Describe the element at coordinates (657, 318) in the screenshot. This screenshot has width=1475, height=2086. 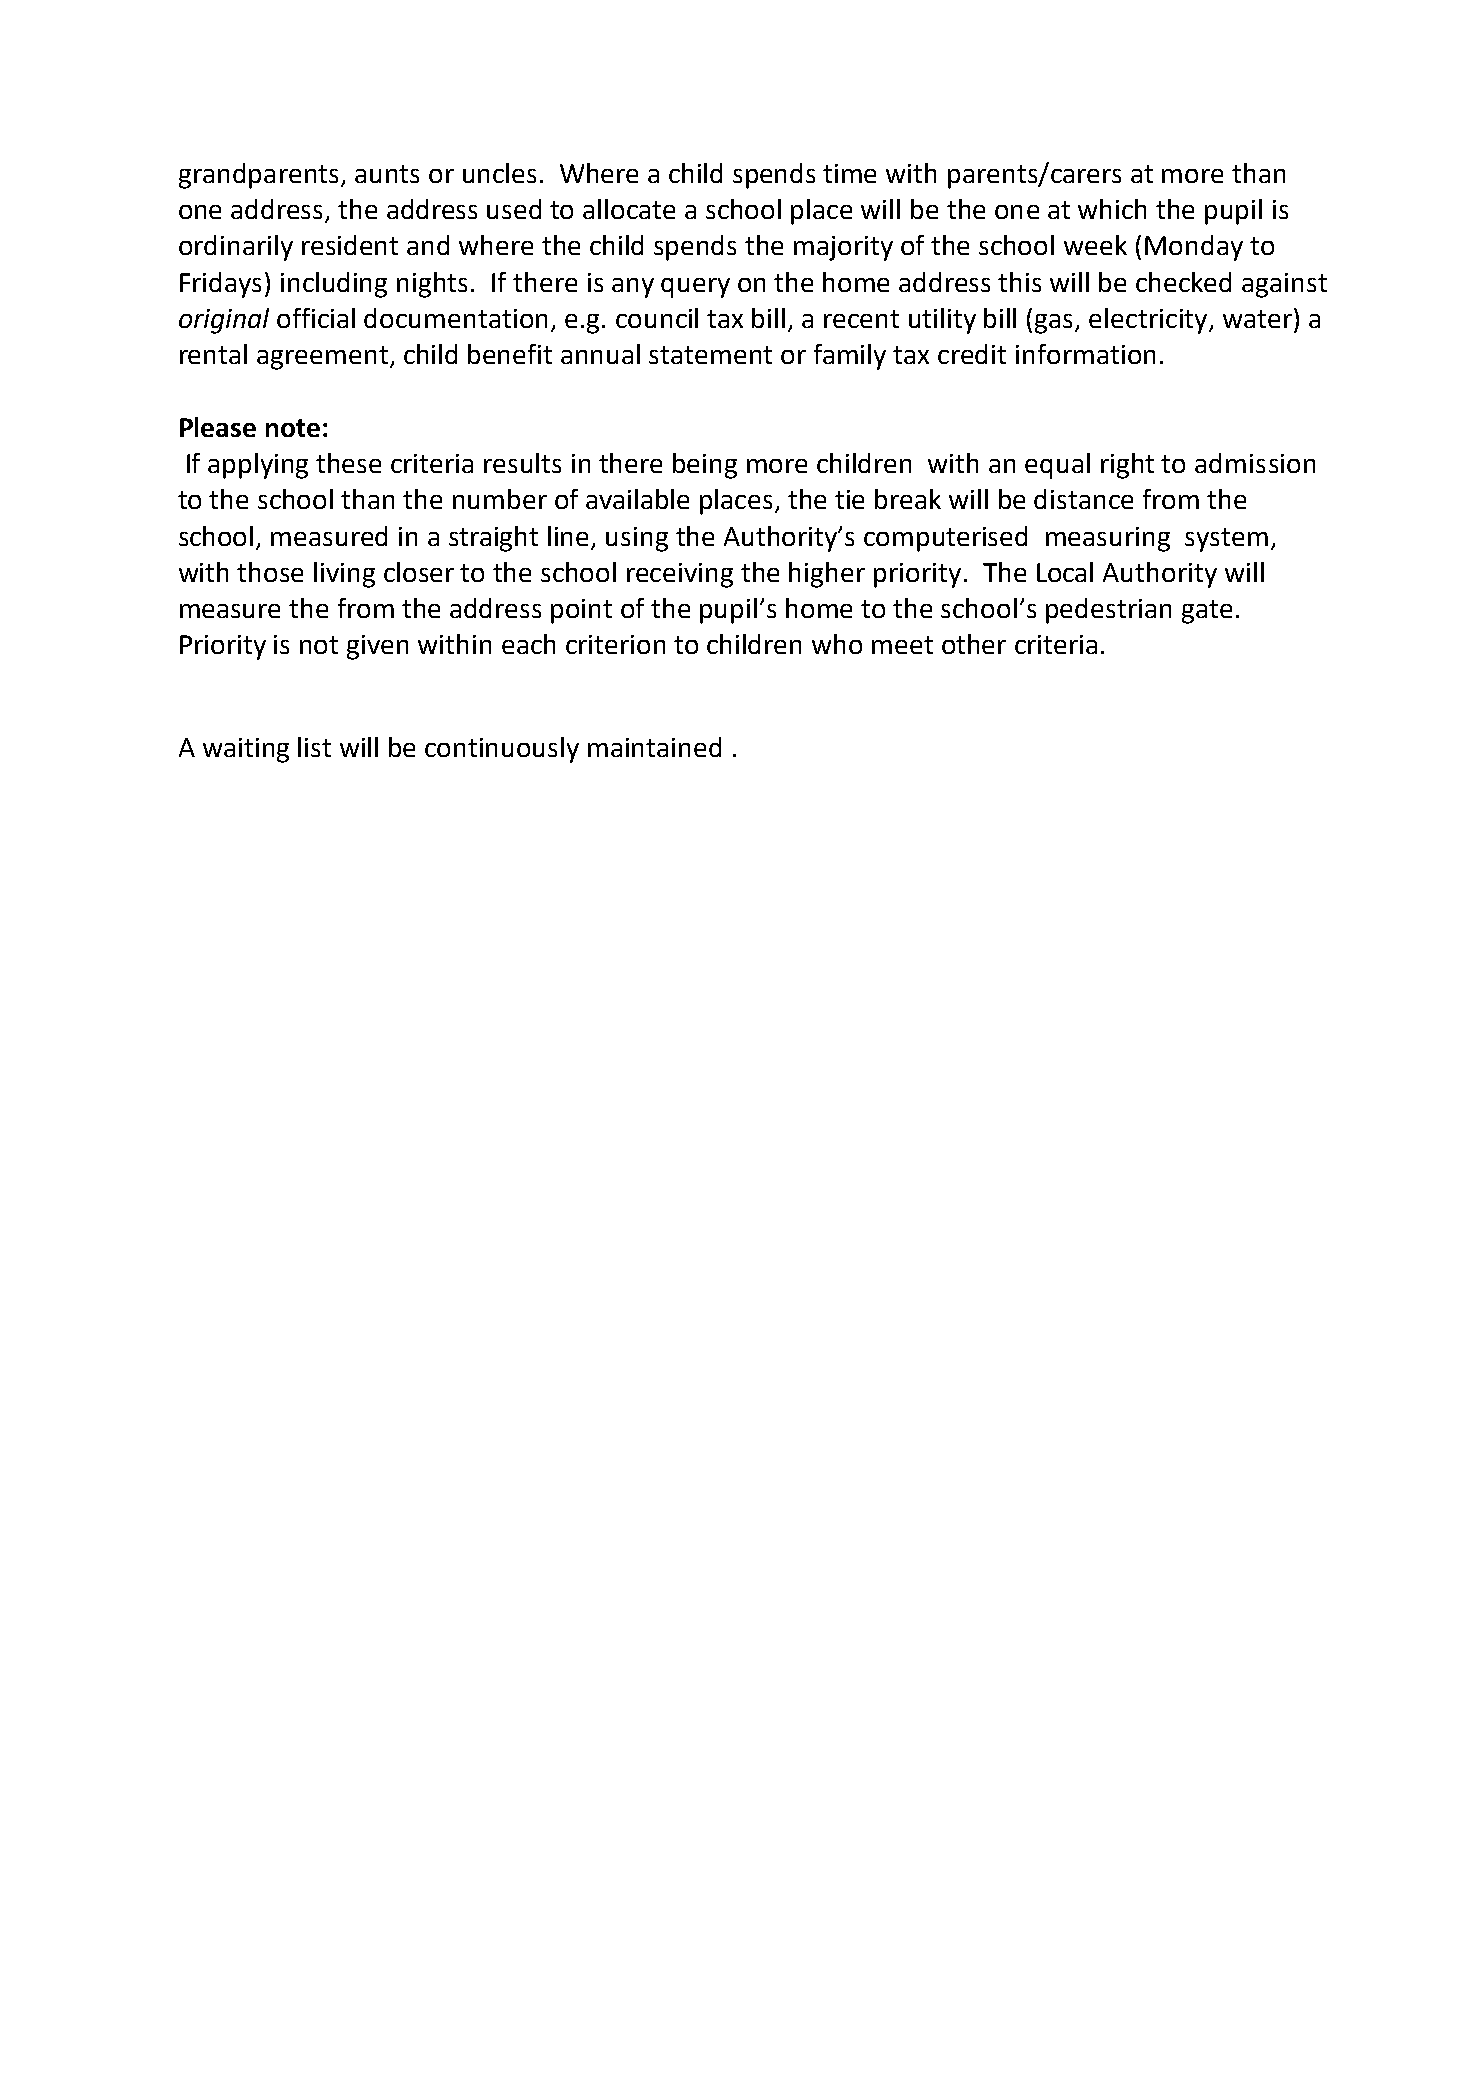
I see `council` at that location.
